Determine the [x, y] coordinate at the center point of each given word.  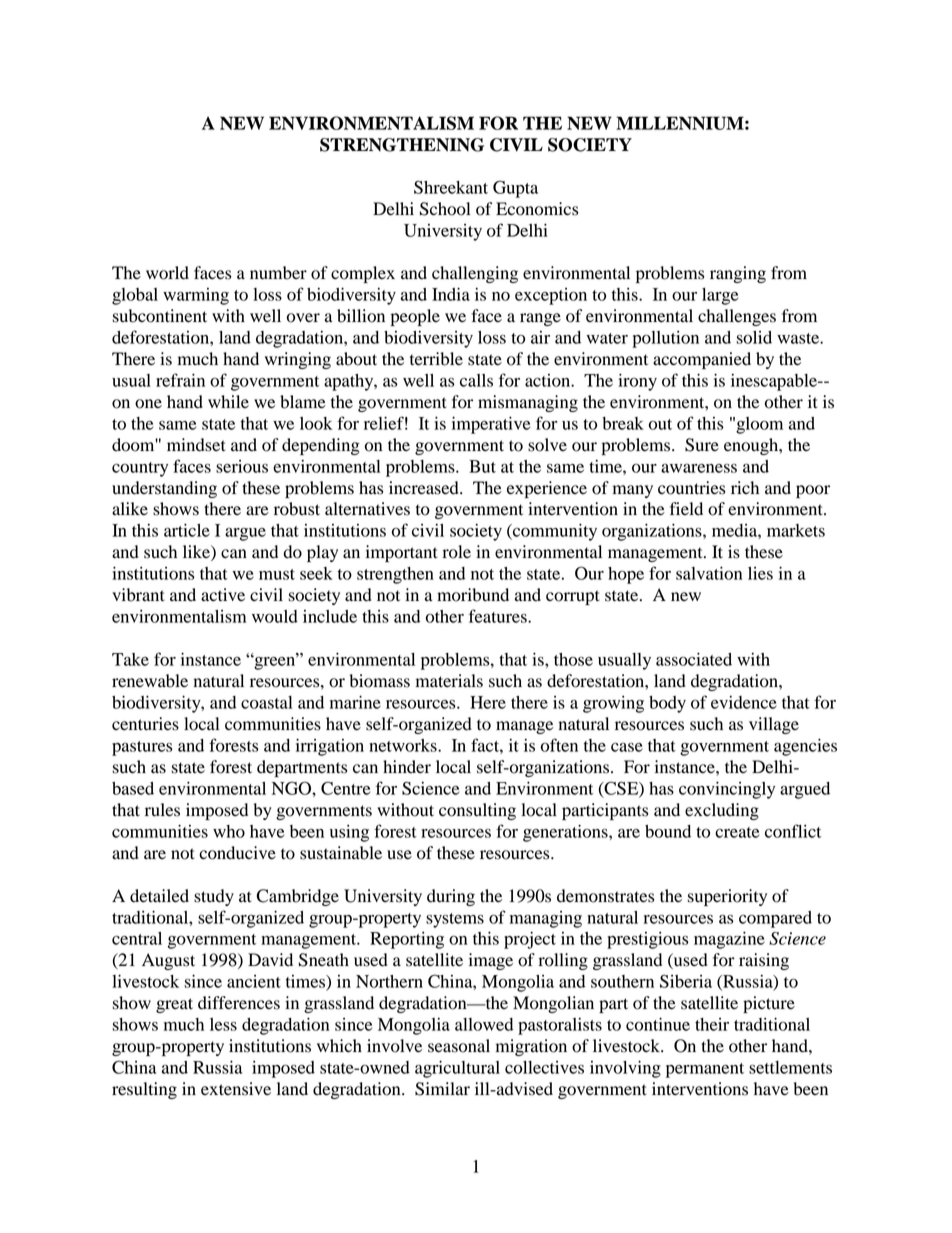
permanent [705, 1070]
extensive [236, 1089]
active [223, 595]
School [445, 209]
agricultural [457, 1069]
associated [694, 659]
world [167, 273]
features [499, 616]
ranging [738, 274]
